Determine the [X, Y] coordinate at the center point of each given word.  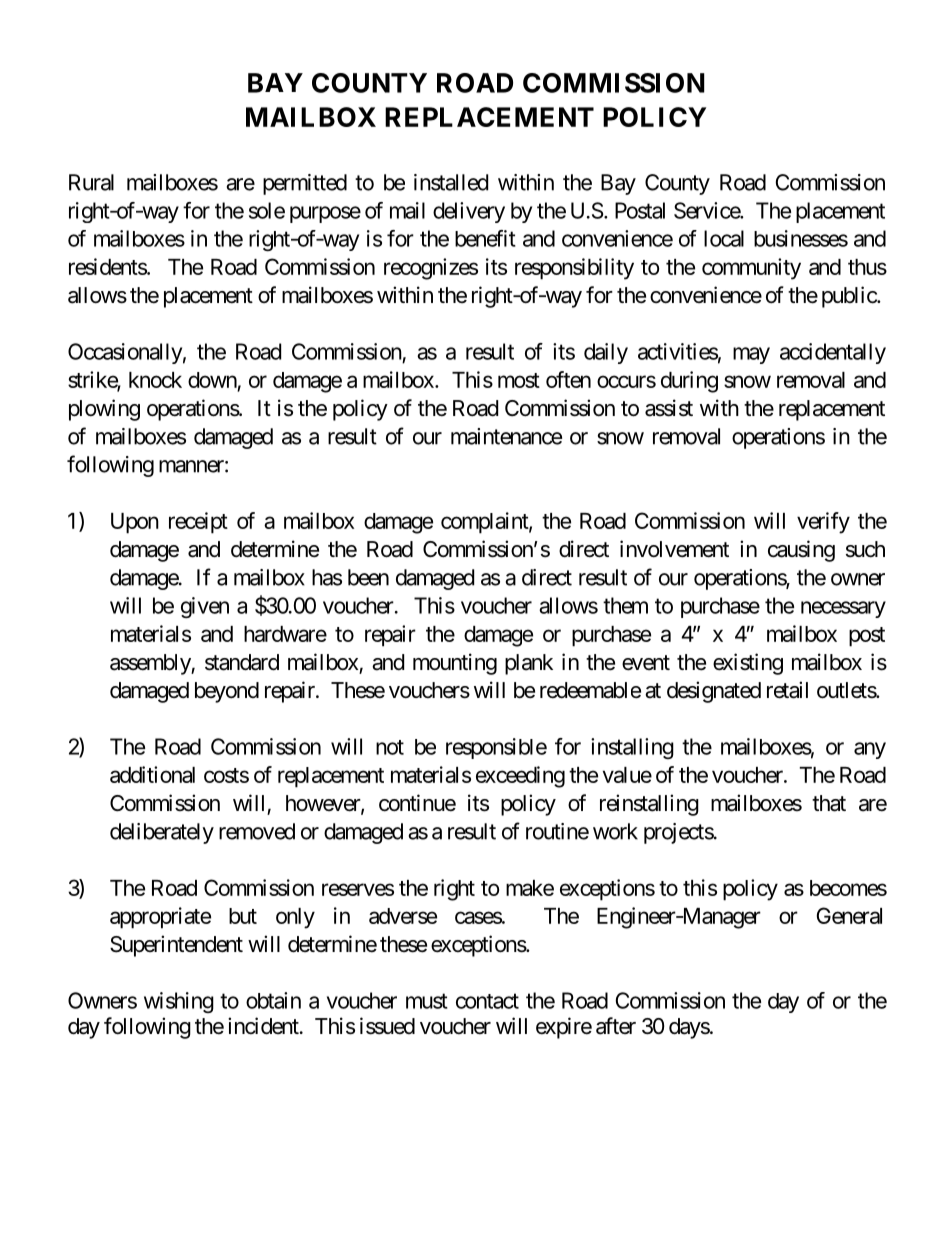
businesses [801, 238]
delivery [469, 212]
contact [487, 1001]
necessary [843, 609]
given [205, 607]
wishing [179, 1002]
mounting [455, 664]
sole [267, 210]
